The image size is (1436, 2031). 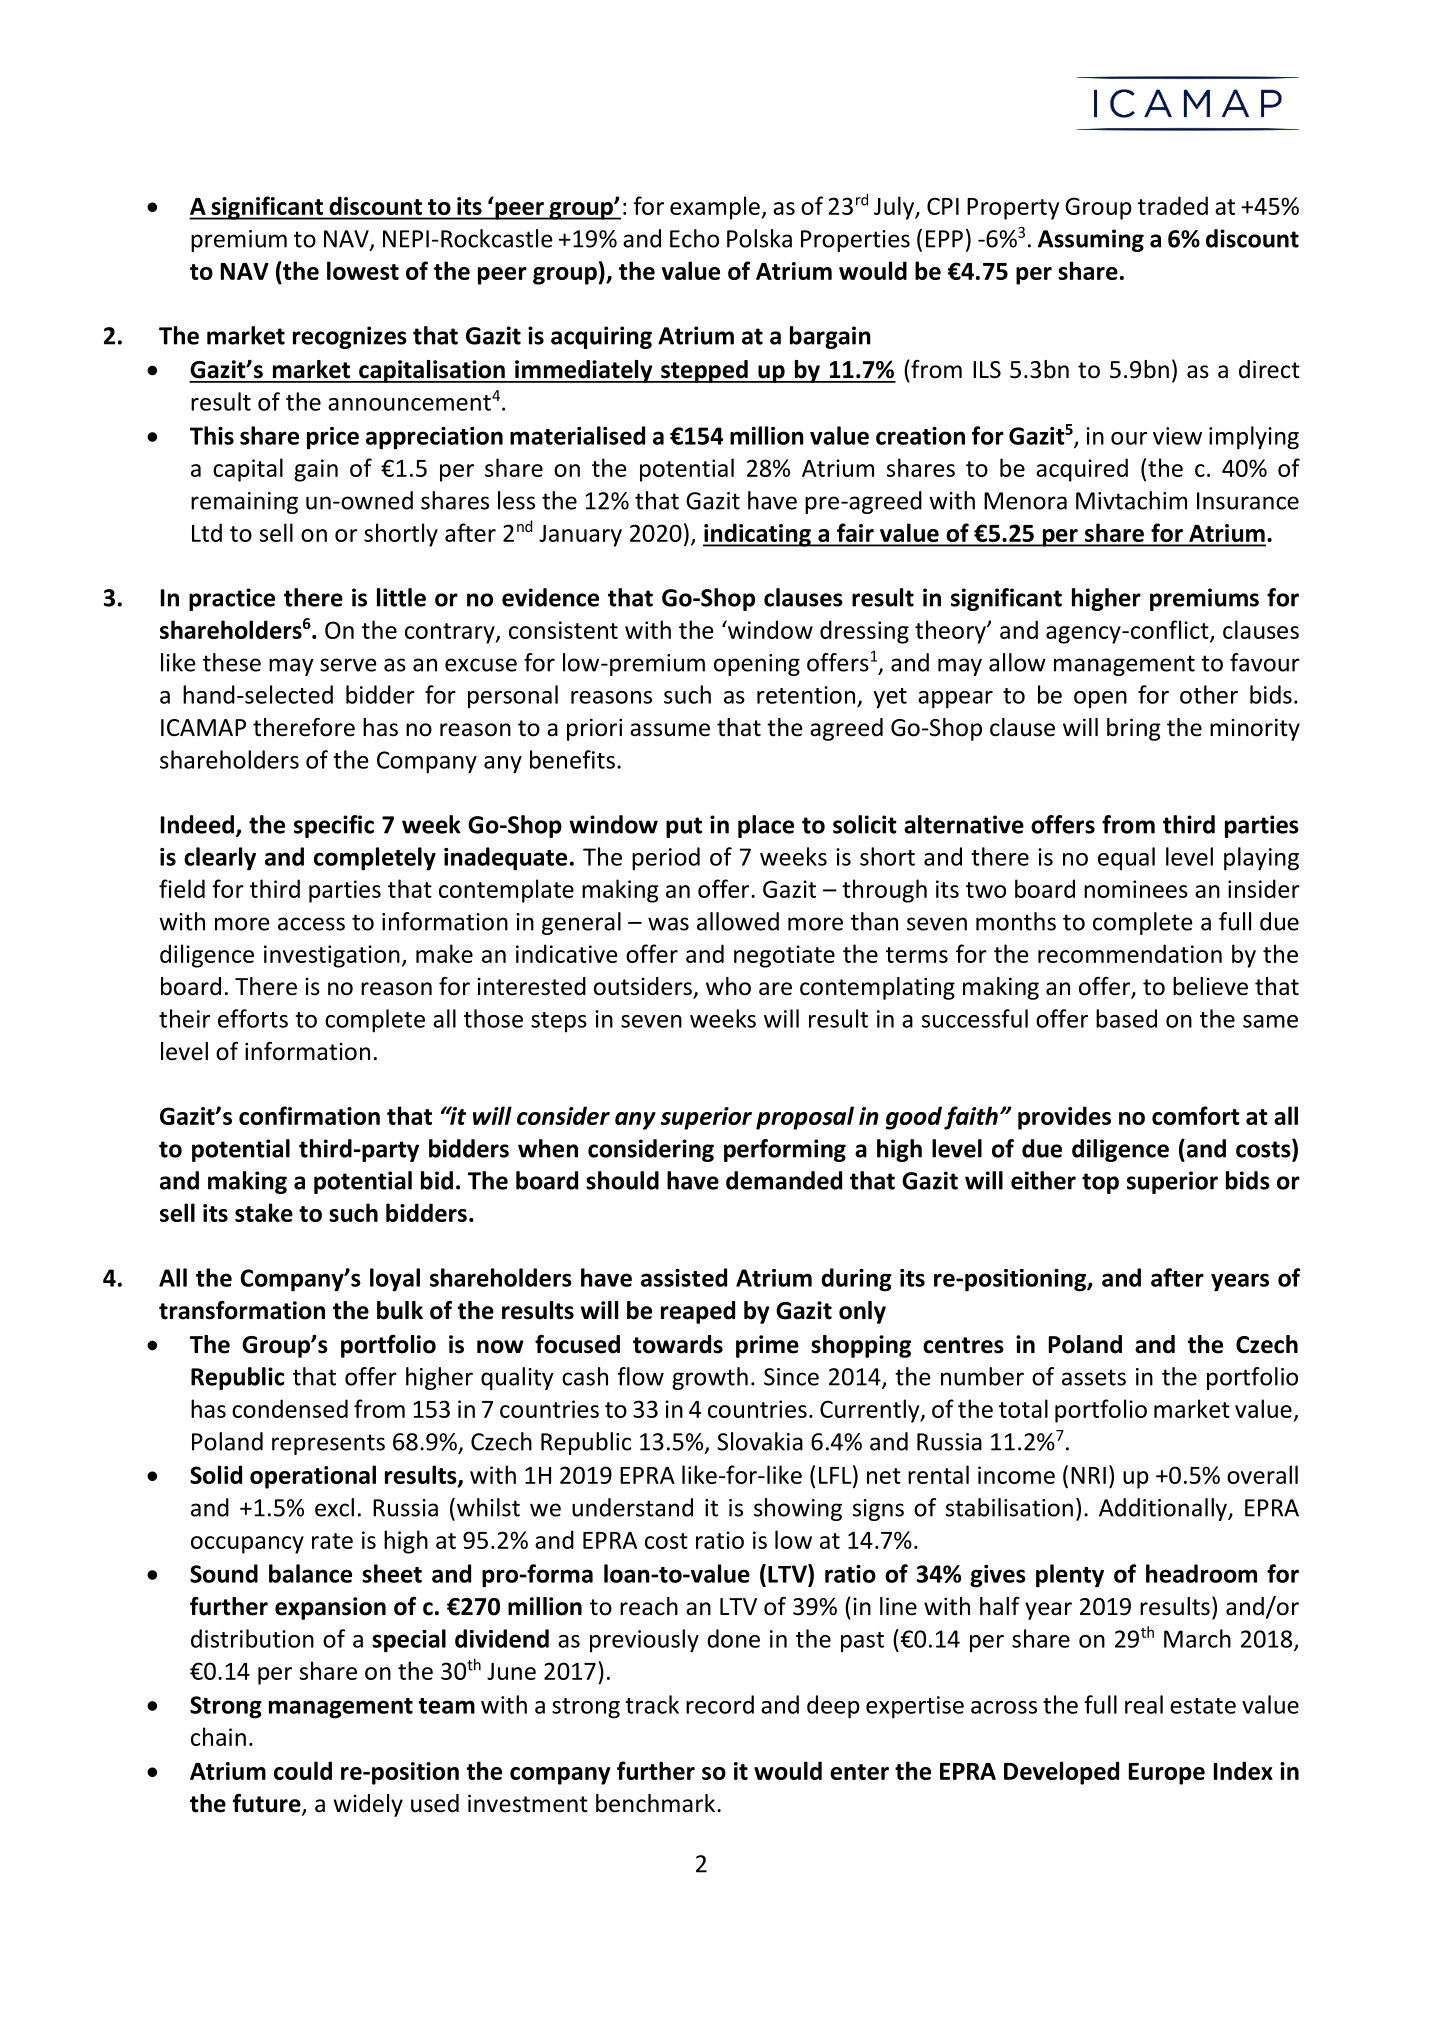 What do you see at coordinates (720, 1704) in the screenshot?
I see `record` at bounding box center [720, 1704].
